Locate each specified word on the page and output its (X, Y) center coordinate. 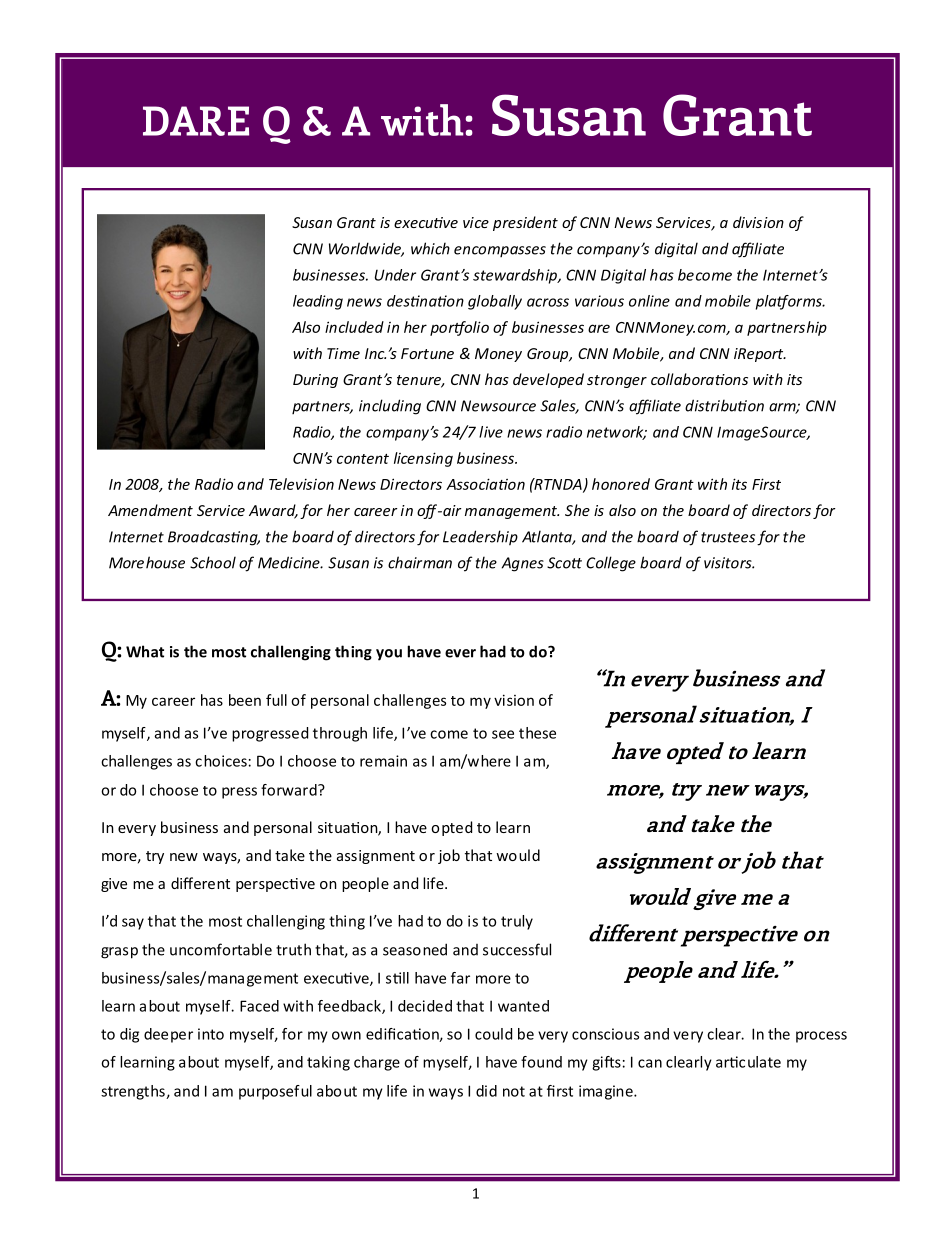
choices (221, 761)
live (491, 432)
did (486, 1091)
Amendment (150, 510)
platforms (790, 302)
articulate (748, 1062)
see (503, 734)
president (525, 223)
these (537, 733)
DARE (196, 121)
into (211, 1034)
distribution (724, 405)
